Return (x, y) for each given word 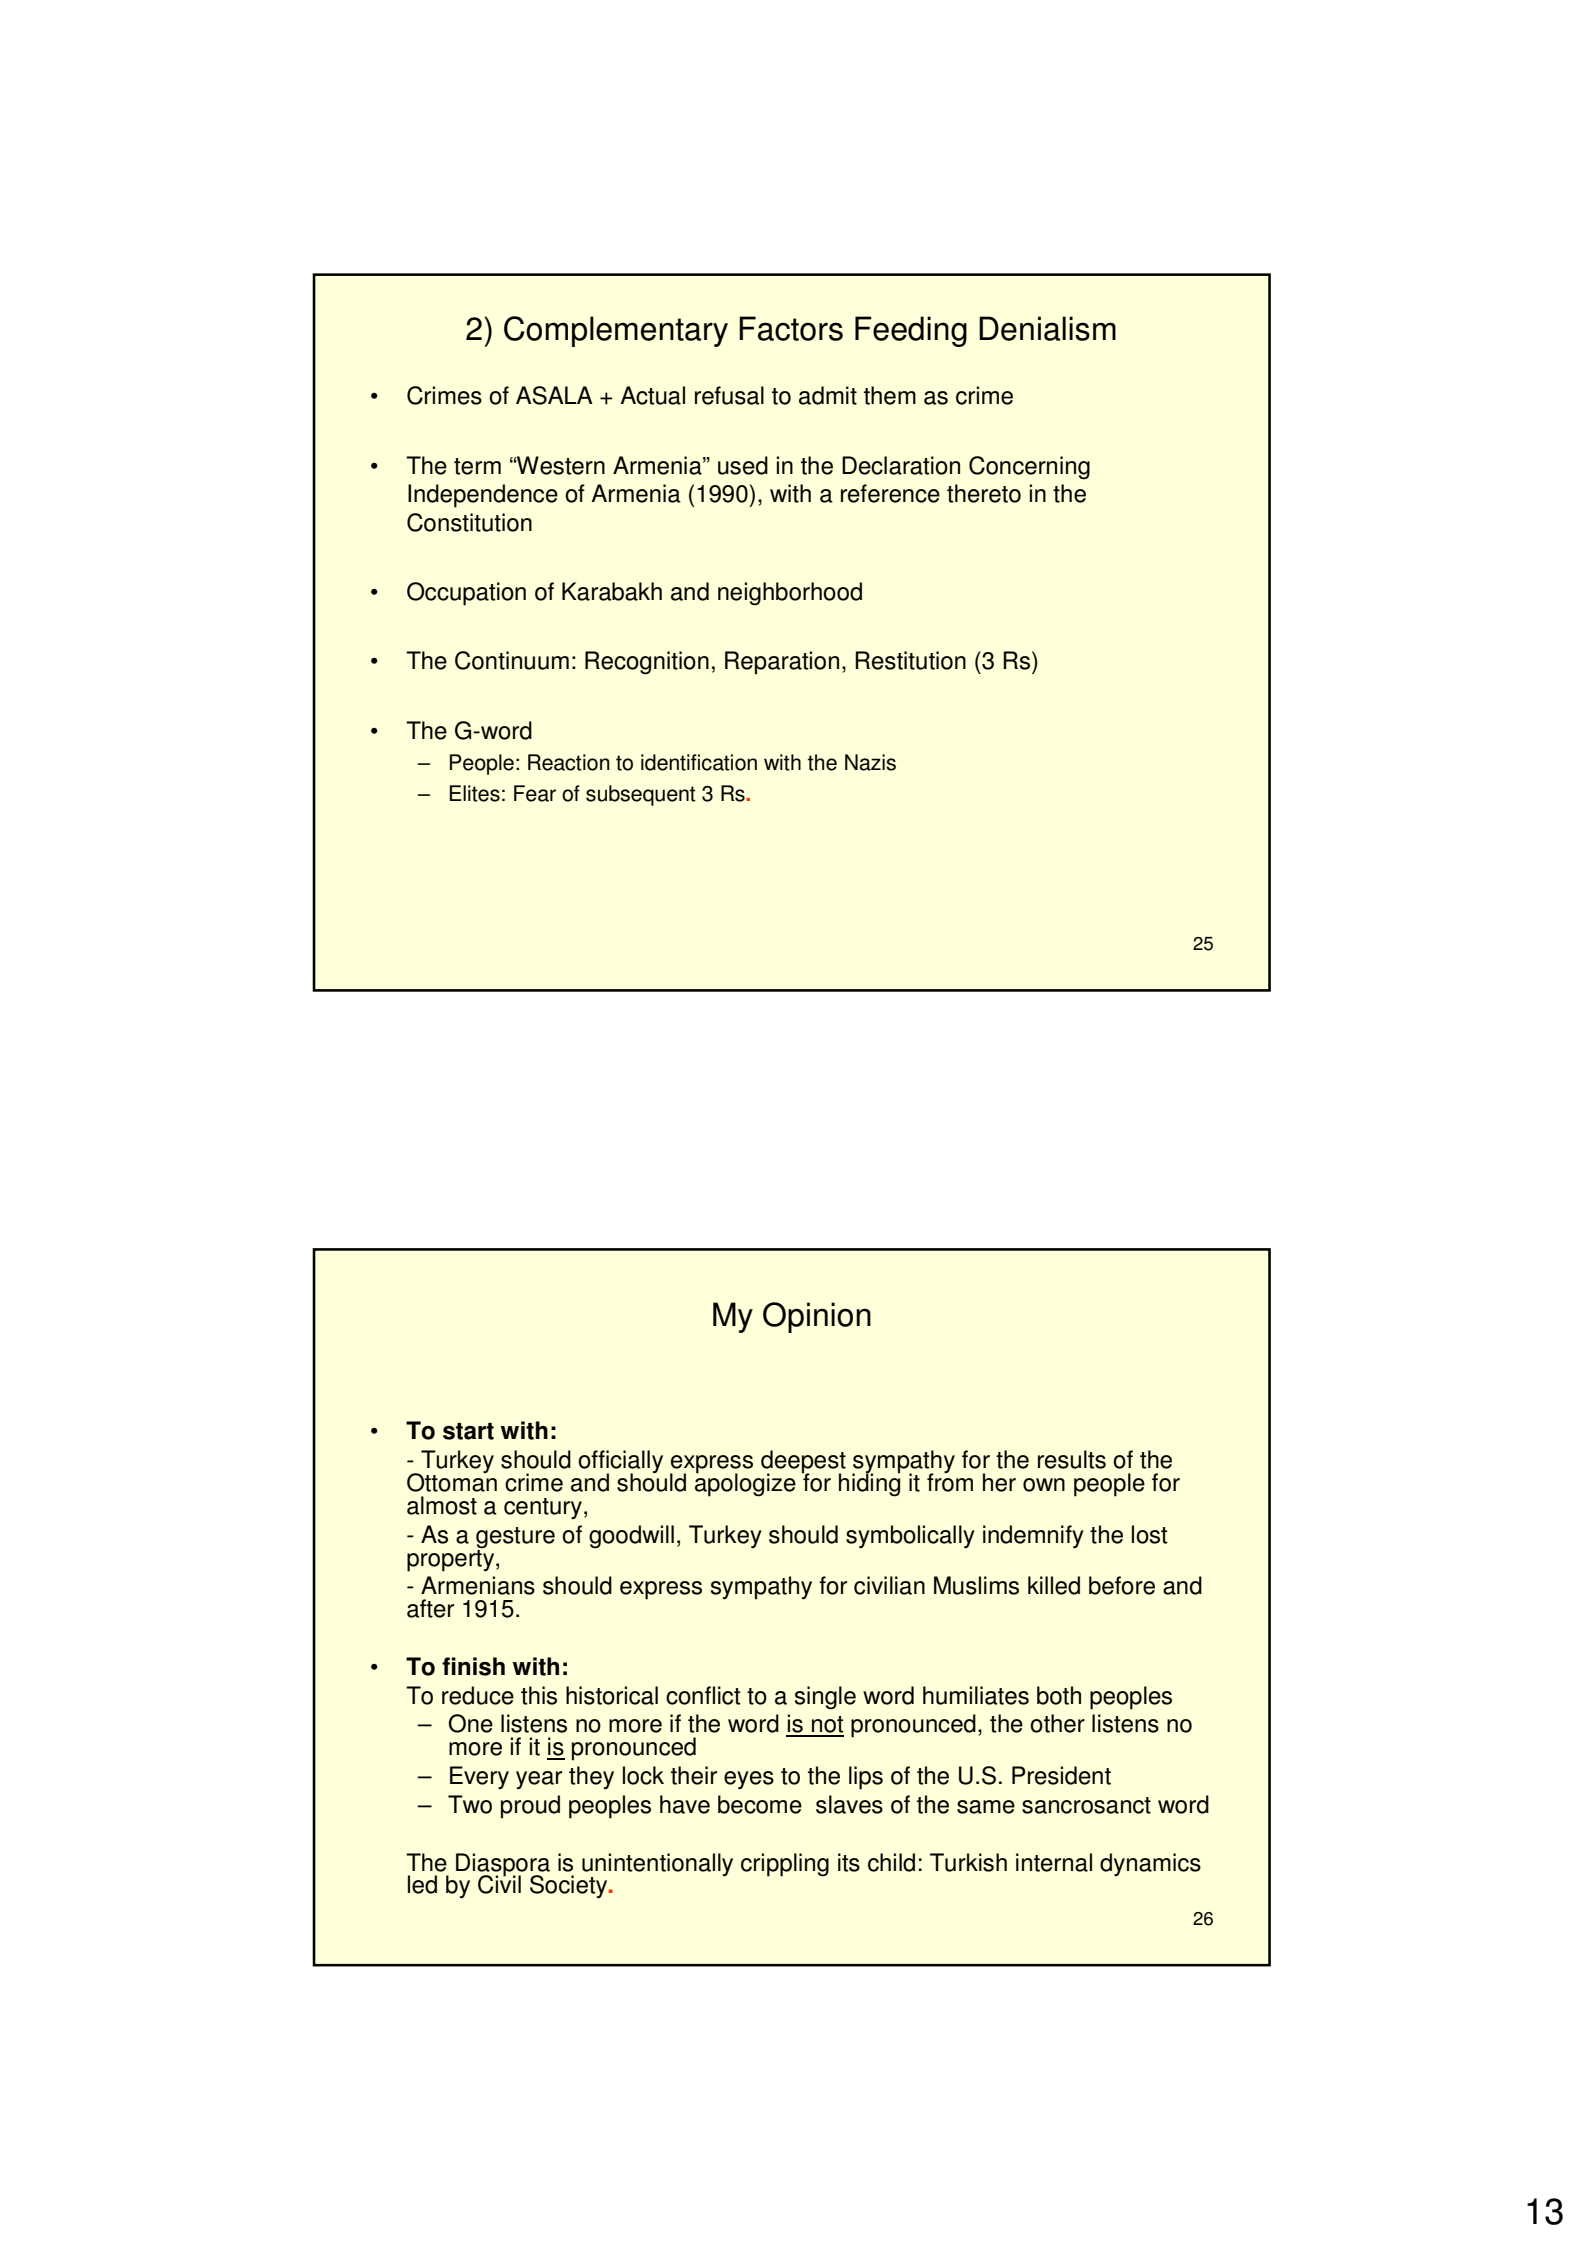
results (1072, 1459)
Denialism (1047, 328)
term (477, 466)
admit (828, 395)
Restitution (910, 660)
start (468, 1431)
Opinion (817, 1317)
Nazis (870, 762)
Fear (535, 793)
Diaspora (503, 1865)
